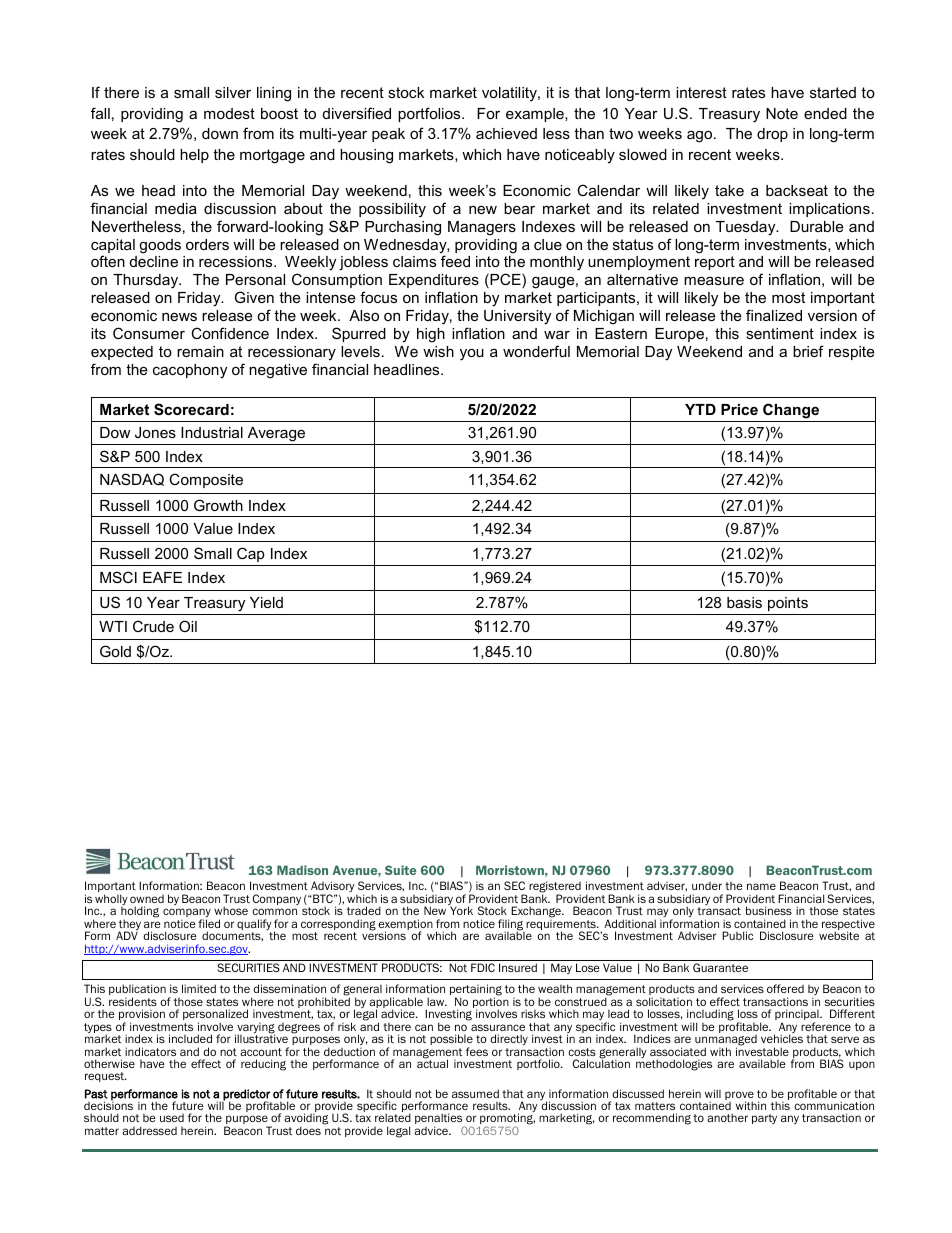 This screenshot has width=952, height=1233. I want to click on news, so click(179, 316).
